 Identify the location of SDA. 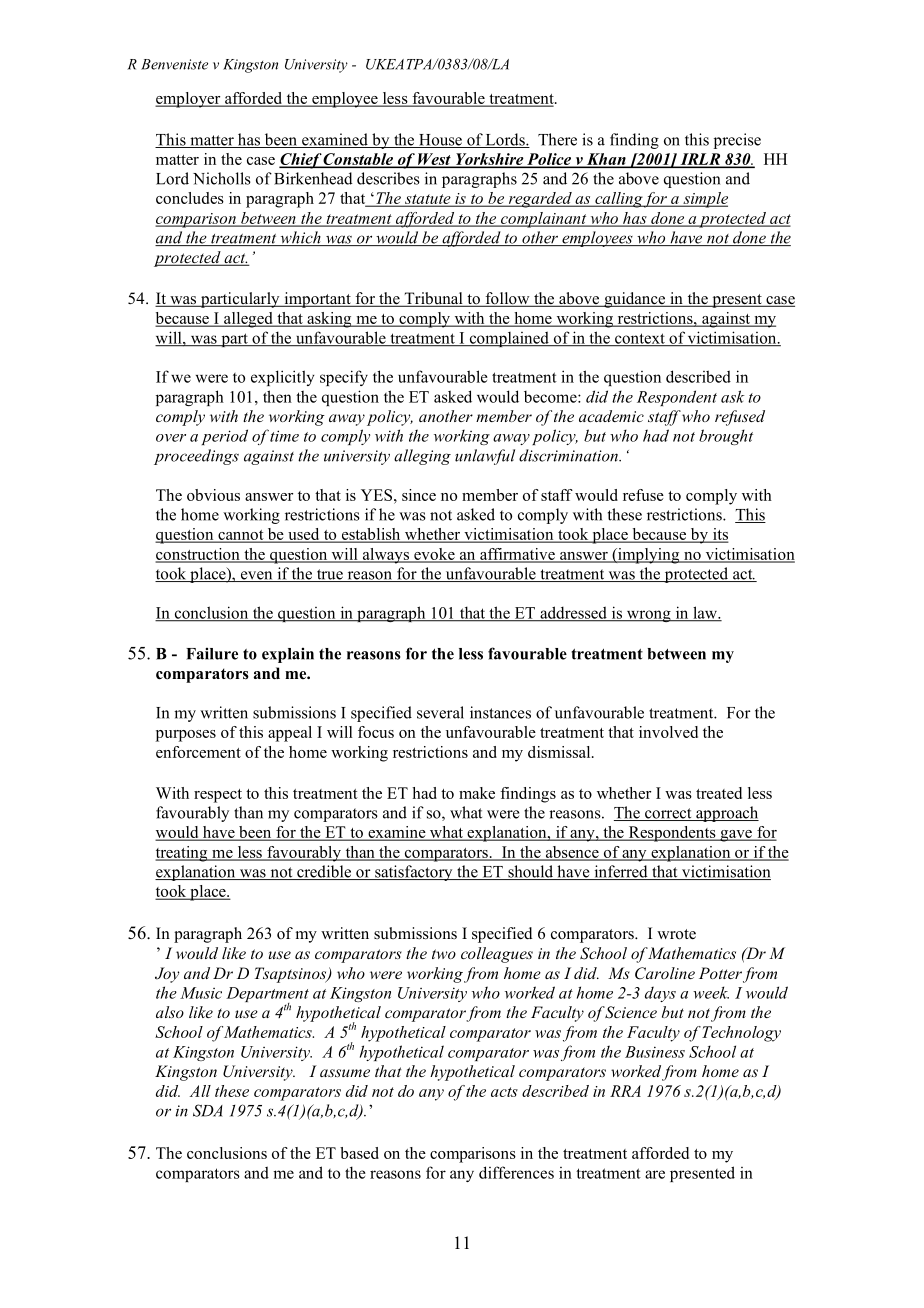
(208, 1110).
